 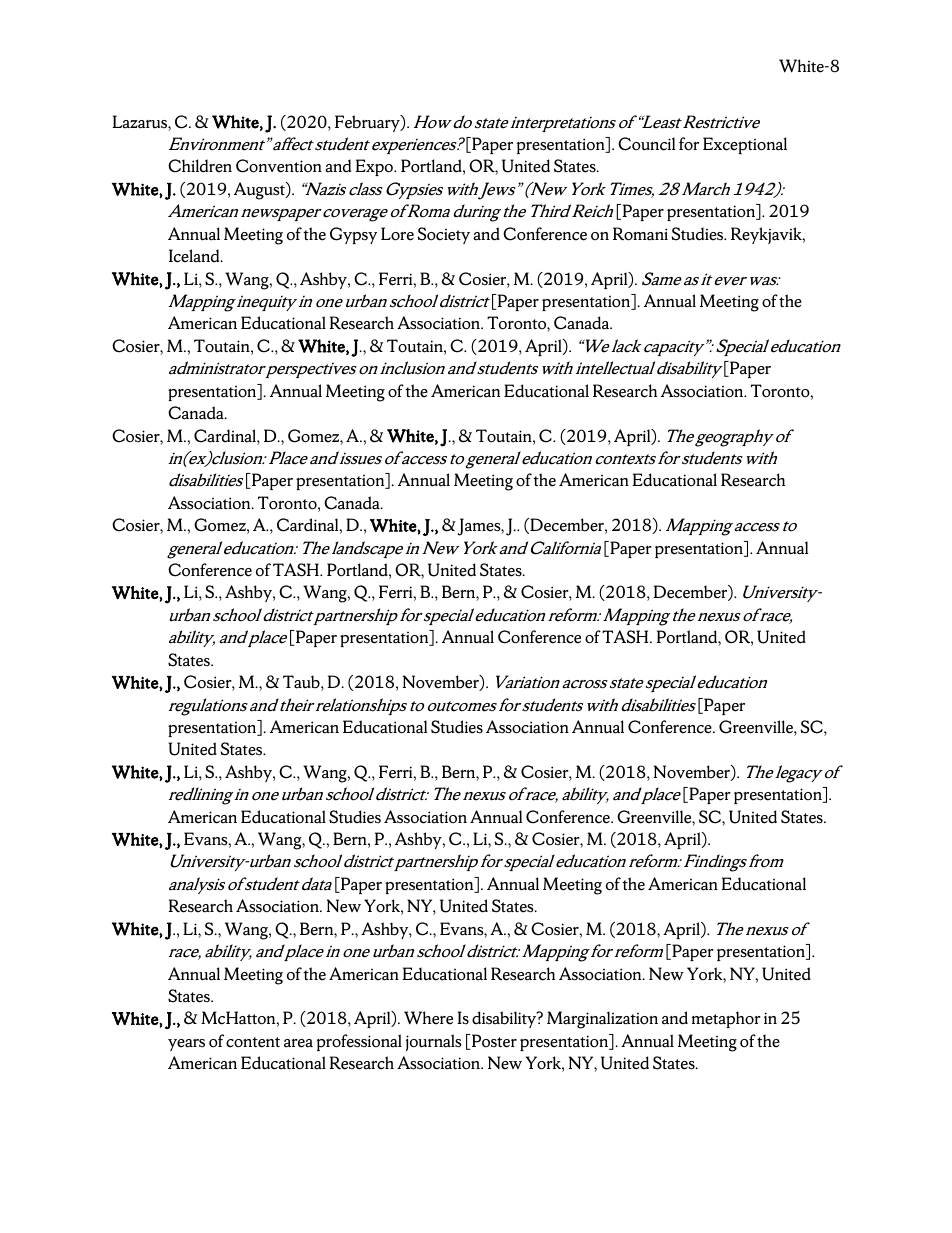 What do you see at coordinates (260, 191) in the image?
I see `August` at bounding box center [260, 191].
